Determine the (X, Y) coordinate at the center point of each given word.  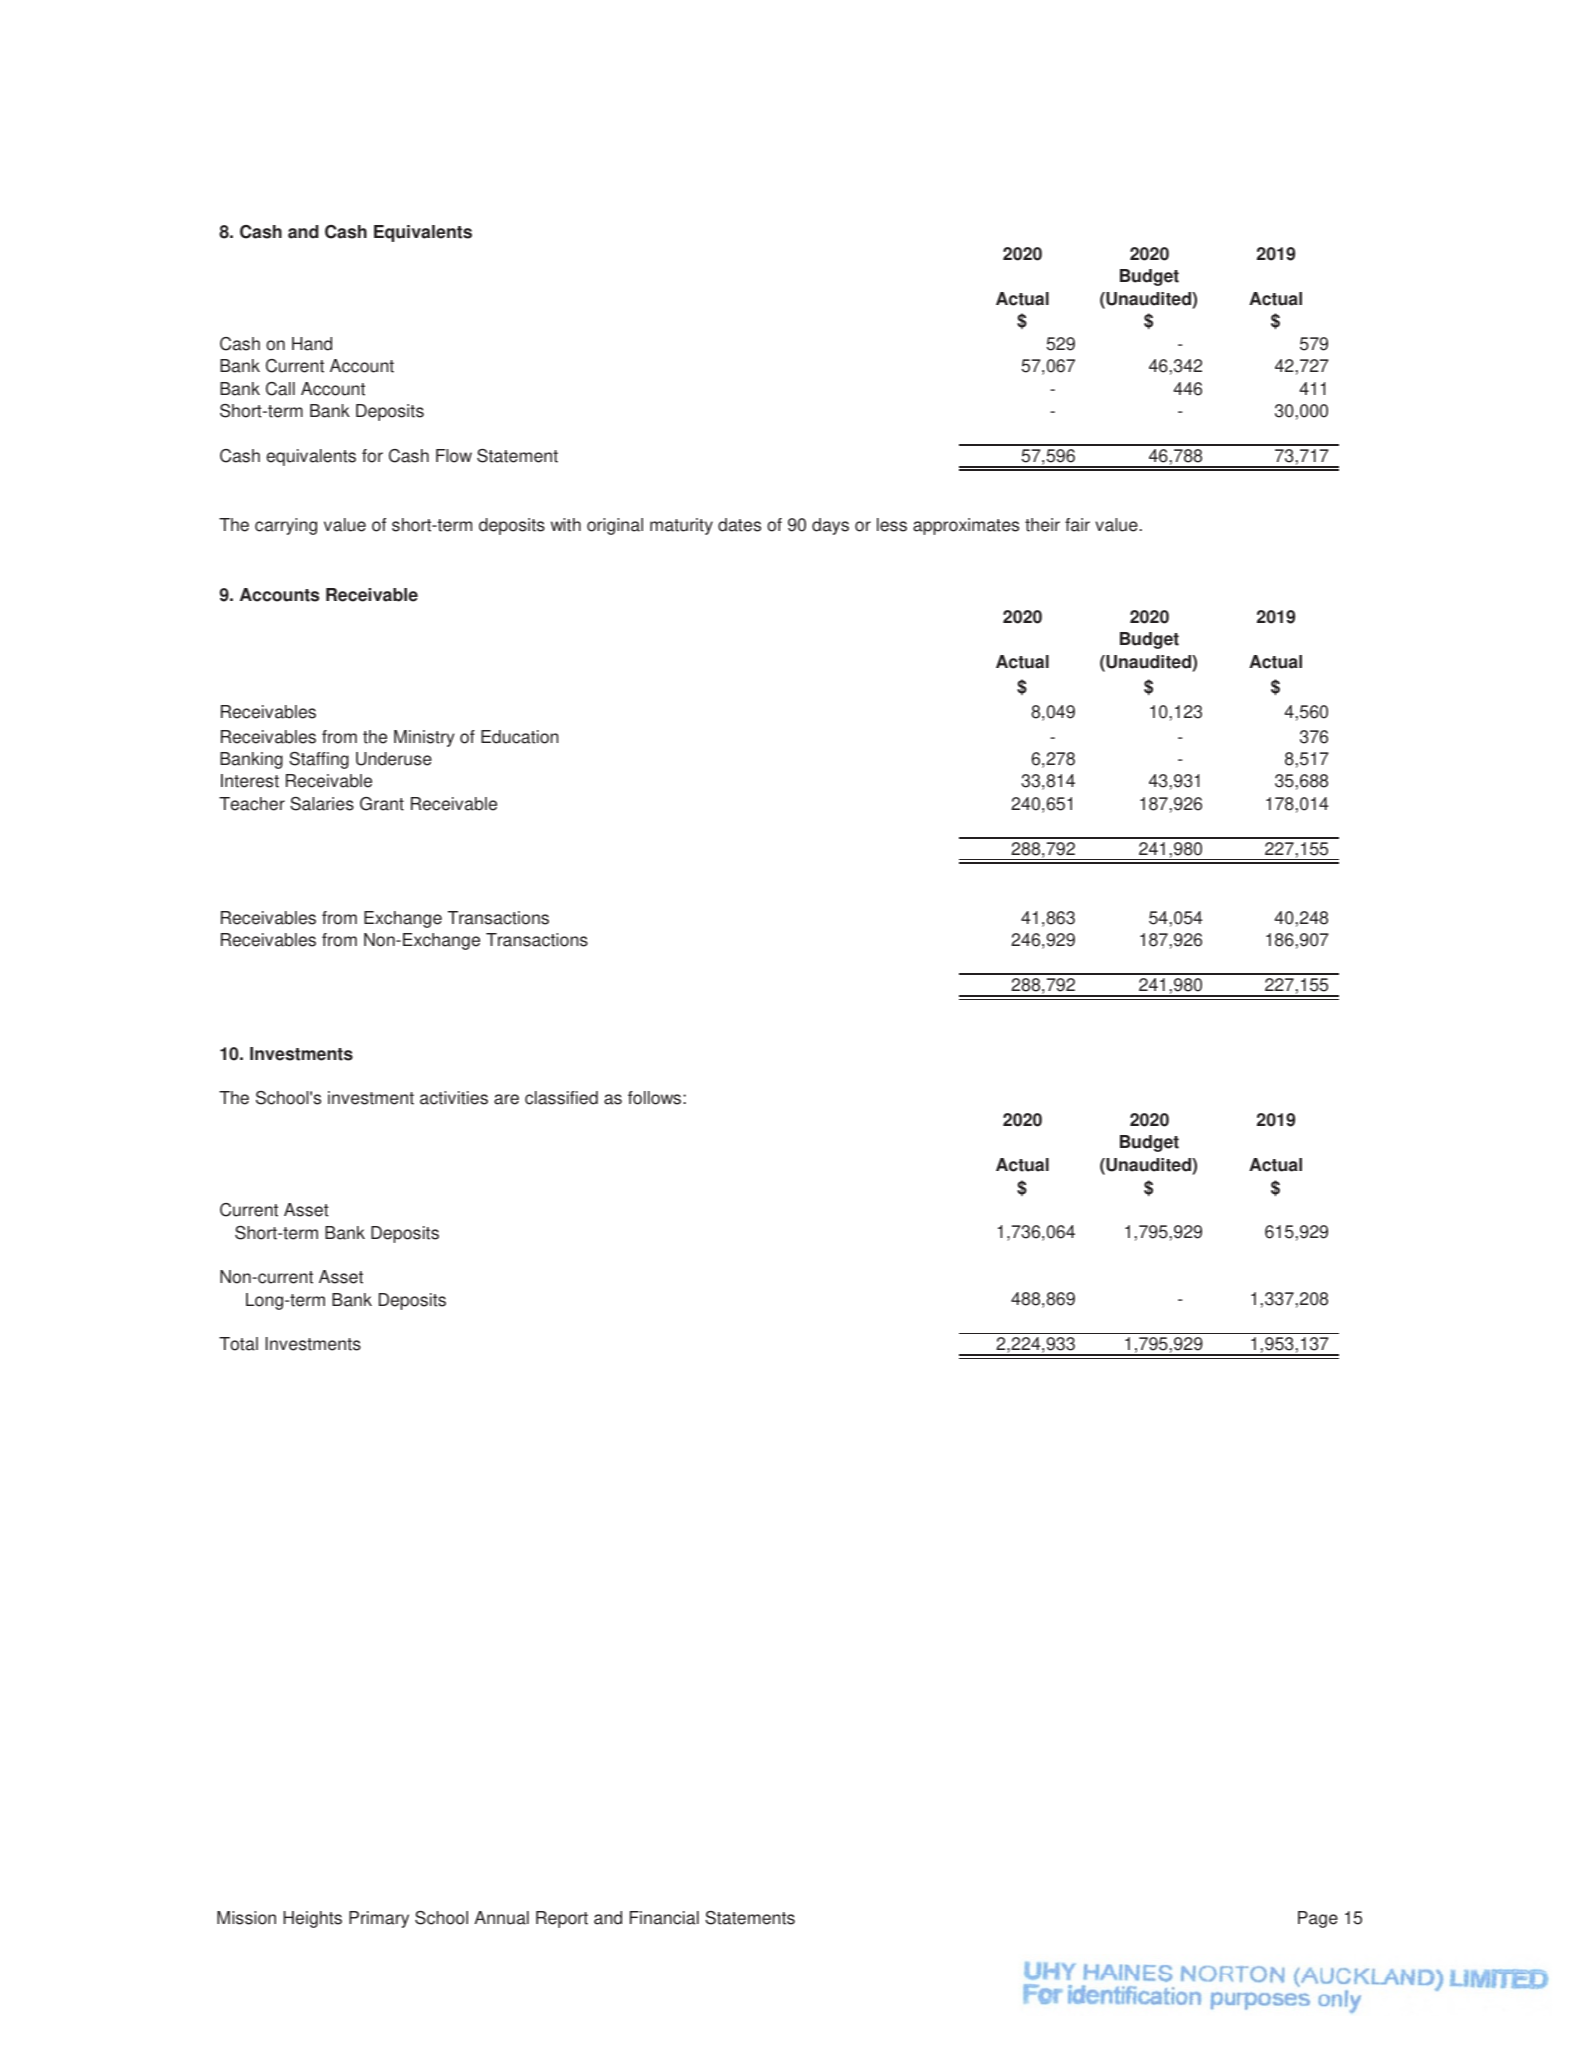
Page (1318, 1919)
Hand (312, 344)
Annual (501, 1918)
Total (238, 1344)
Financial (664, 1918)
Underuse (394, 759)
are (506, 1099)
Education (519, 737)
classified (561, 1098)
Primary (379, 1919)
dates (739, 525)
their (1042, 525)
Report (562, 1919)
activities (454, 1098)
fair (1077, 525)
